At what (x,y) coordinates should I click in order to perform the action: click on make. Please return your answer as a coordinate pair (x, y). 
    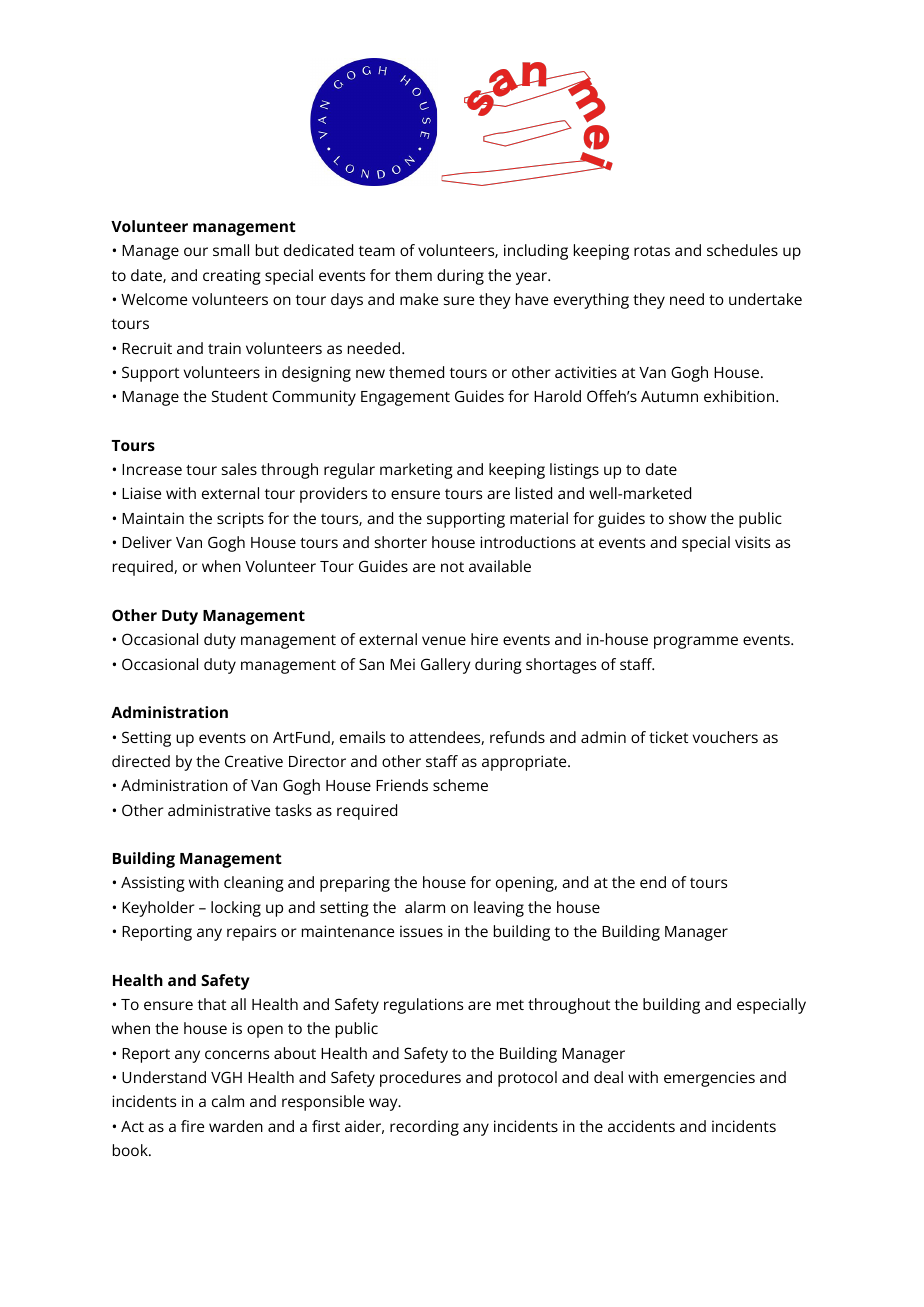
    Looking at the image, I should click on (419, 299).
